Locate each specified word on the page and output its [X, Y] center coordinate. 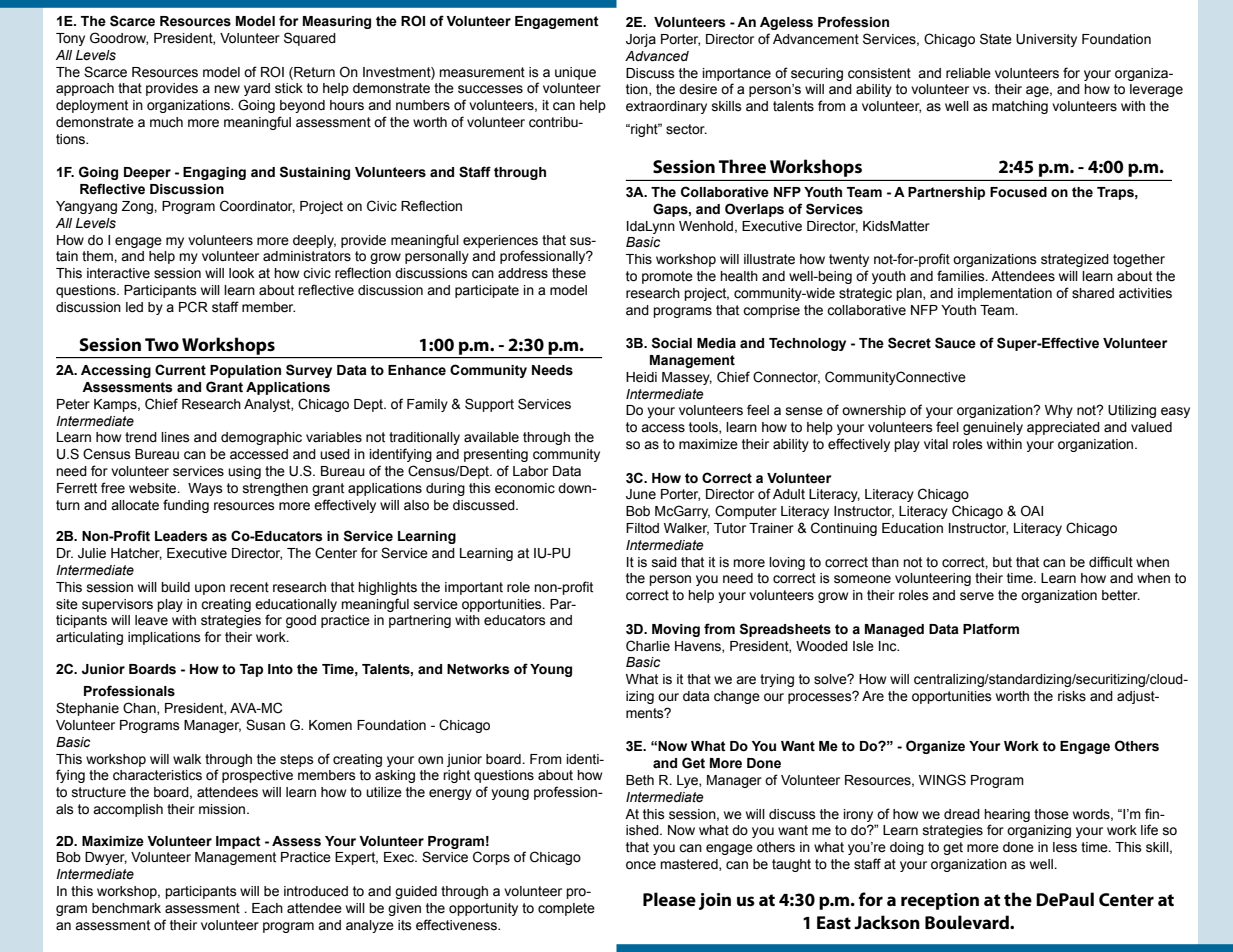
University [1046, 40]
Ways [205, 489]
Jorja [641, 40]
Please [669, 899]
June [641, 494]
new [227, 89]
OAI [1032, 510]
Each [267, 908]
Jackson [887, 922]
